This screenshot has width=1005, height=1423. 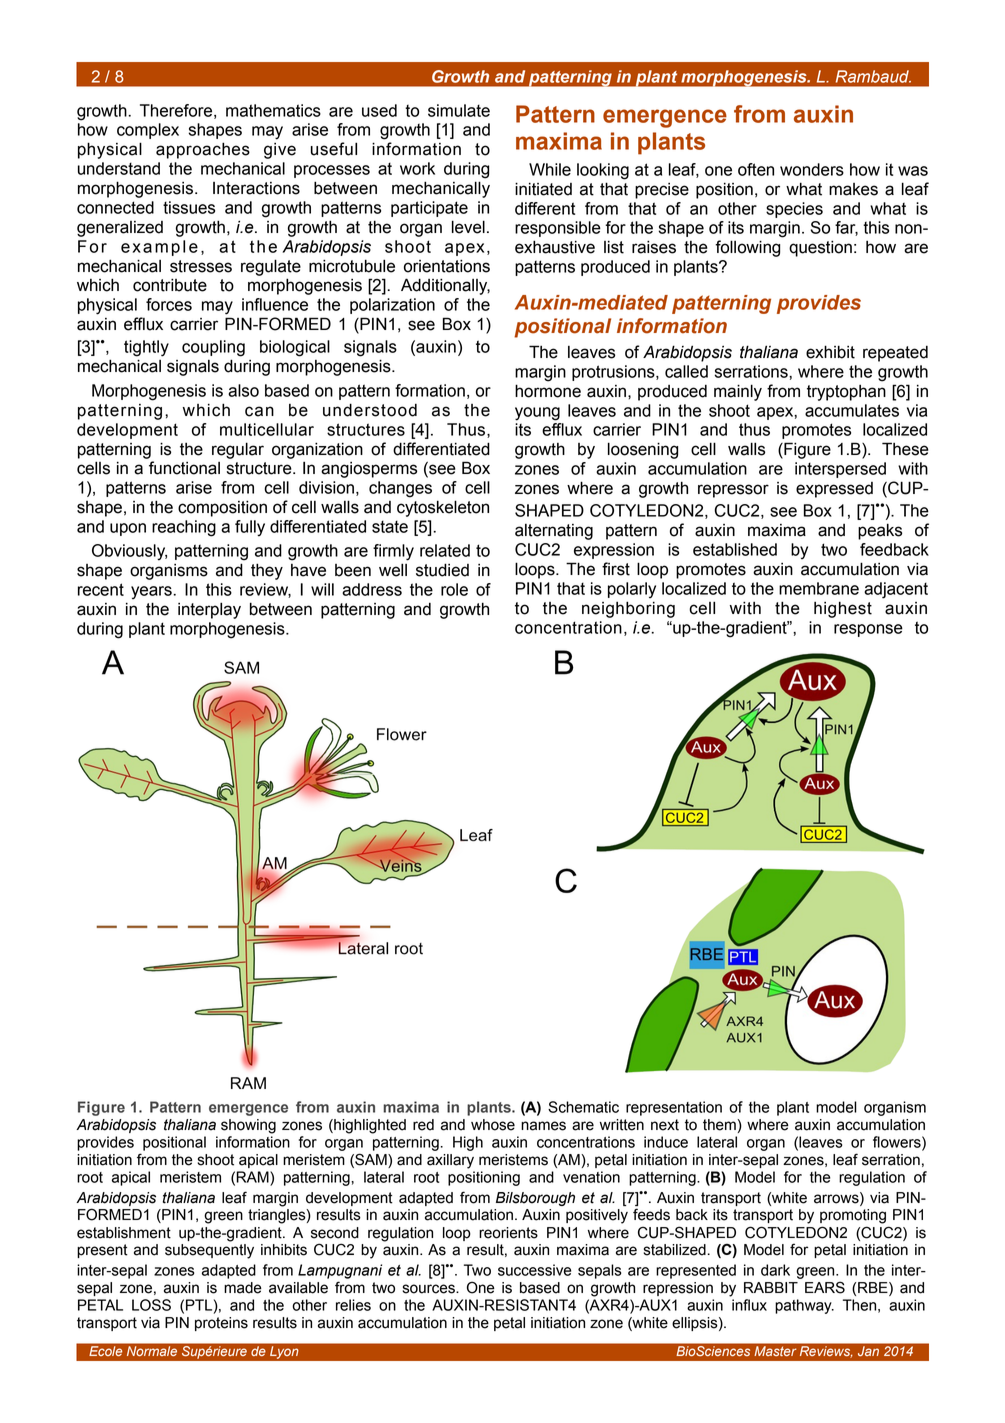 What do you see at coordinates (203, 150) in the screenshot?
I see `approaches` at bounding box center [203, 150].
